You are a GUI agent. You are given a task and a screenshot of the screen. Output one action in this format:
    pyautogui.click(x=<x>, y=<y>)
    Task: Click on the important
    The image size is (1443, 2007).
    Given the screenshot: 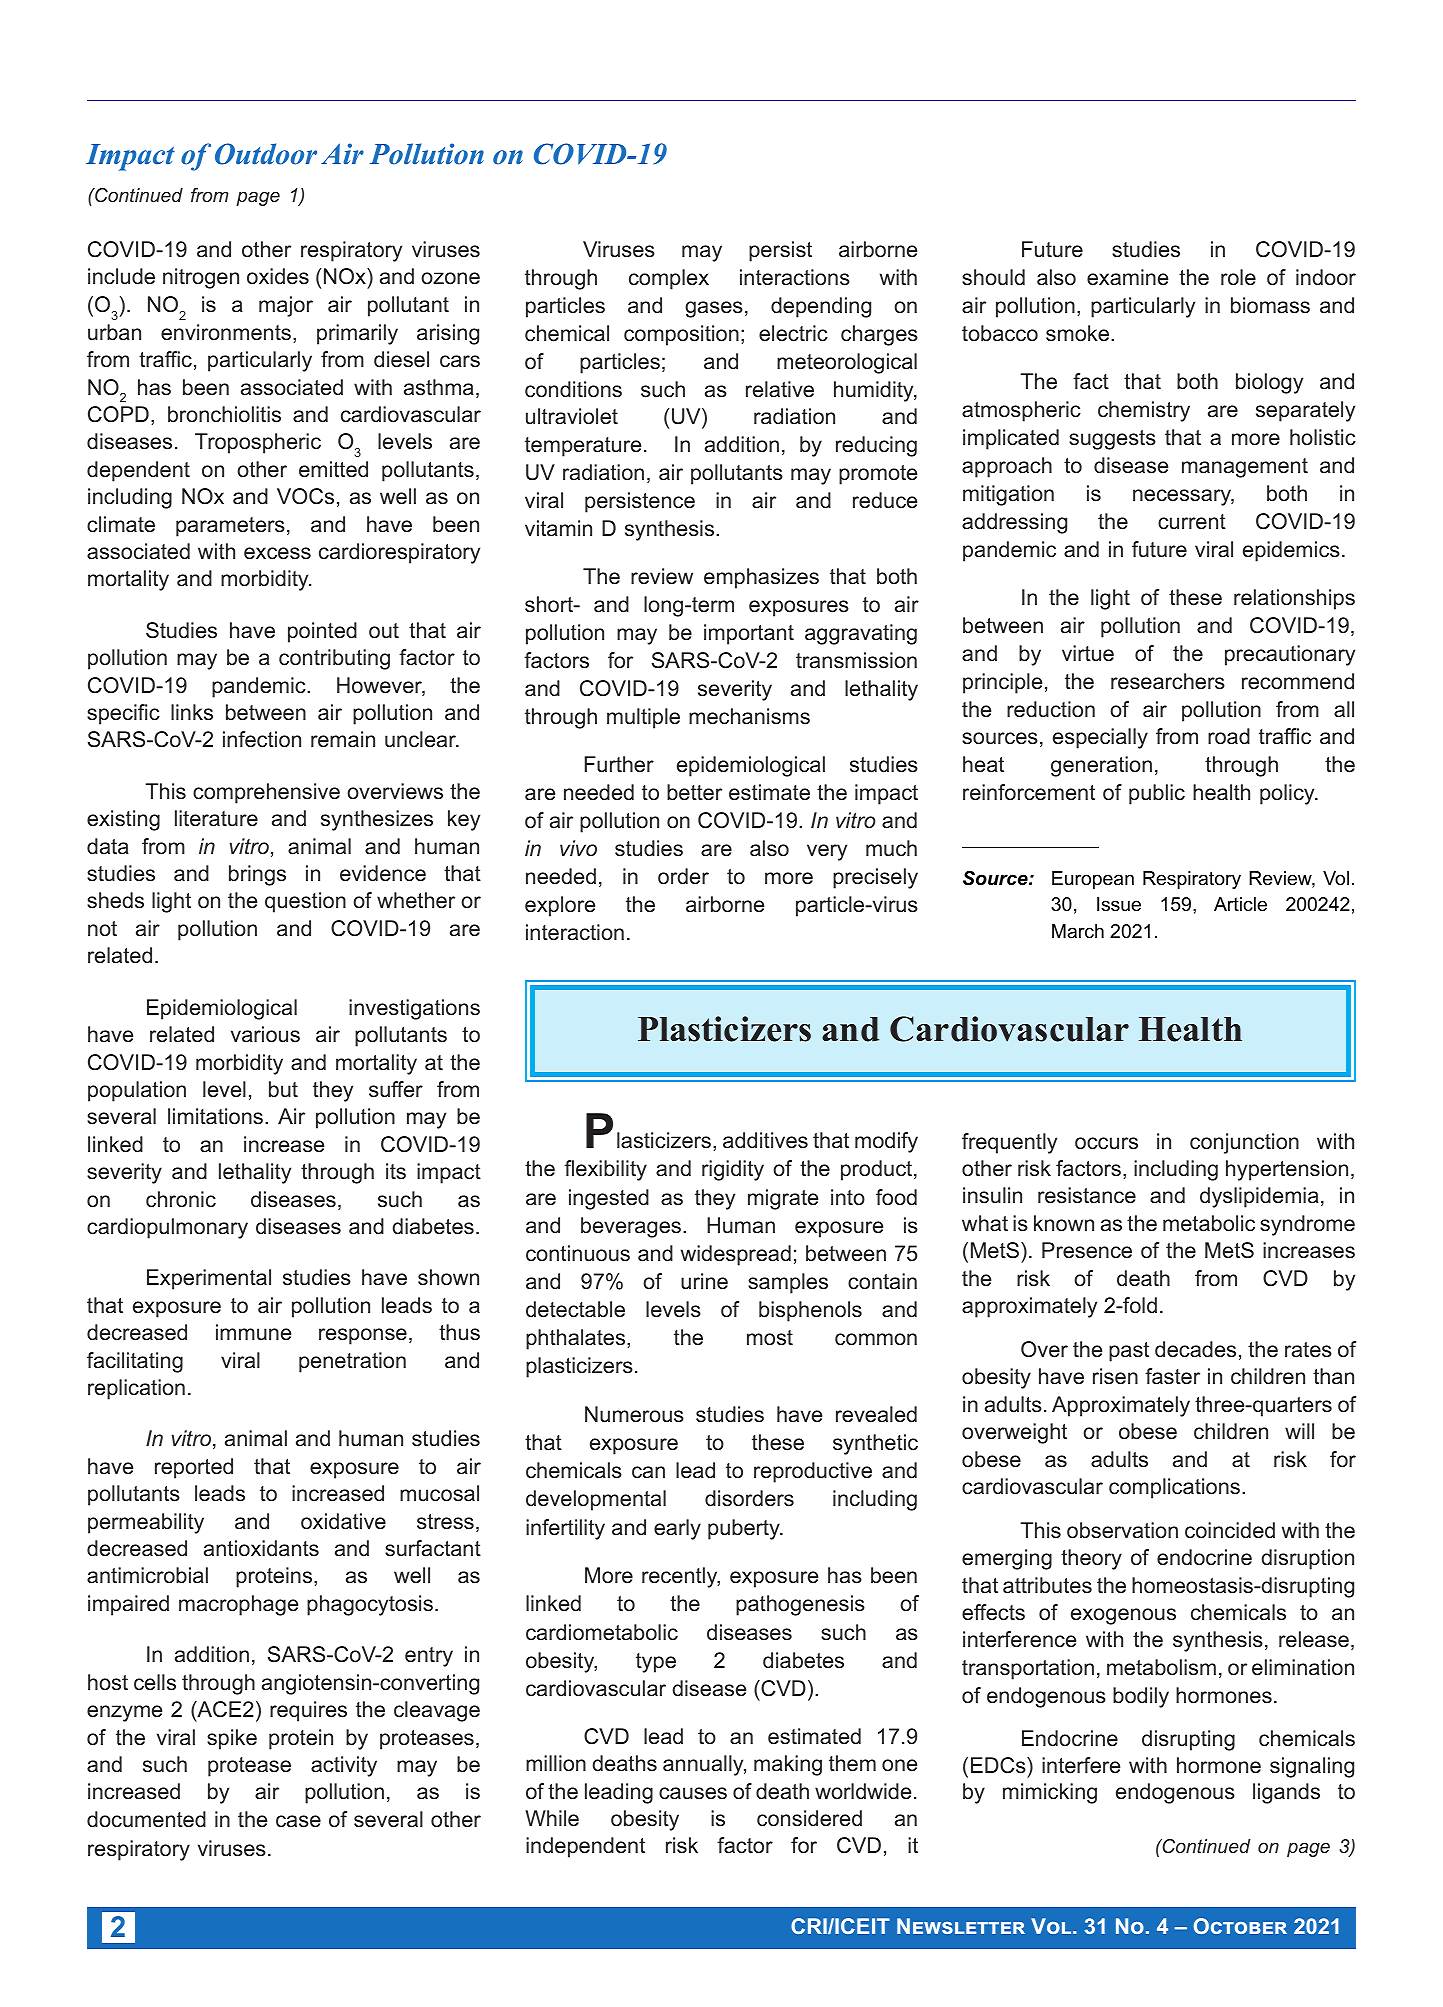 What is the action you would take?
    pyautogui.click(x=749, y=634)
